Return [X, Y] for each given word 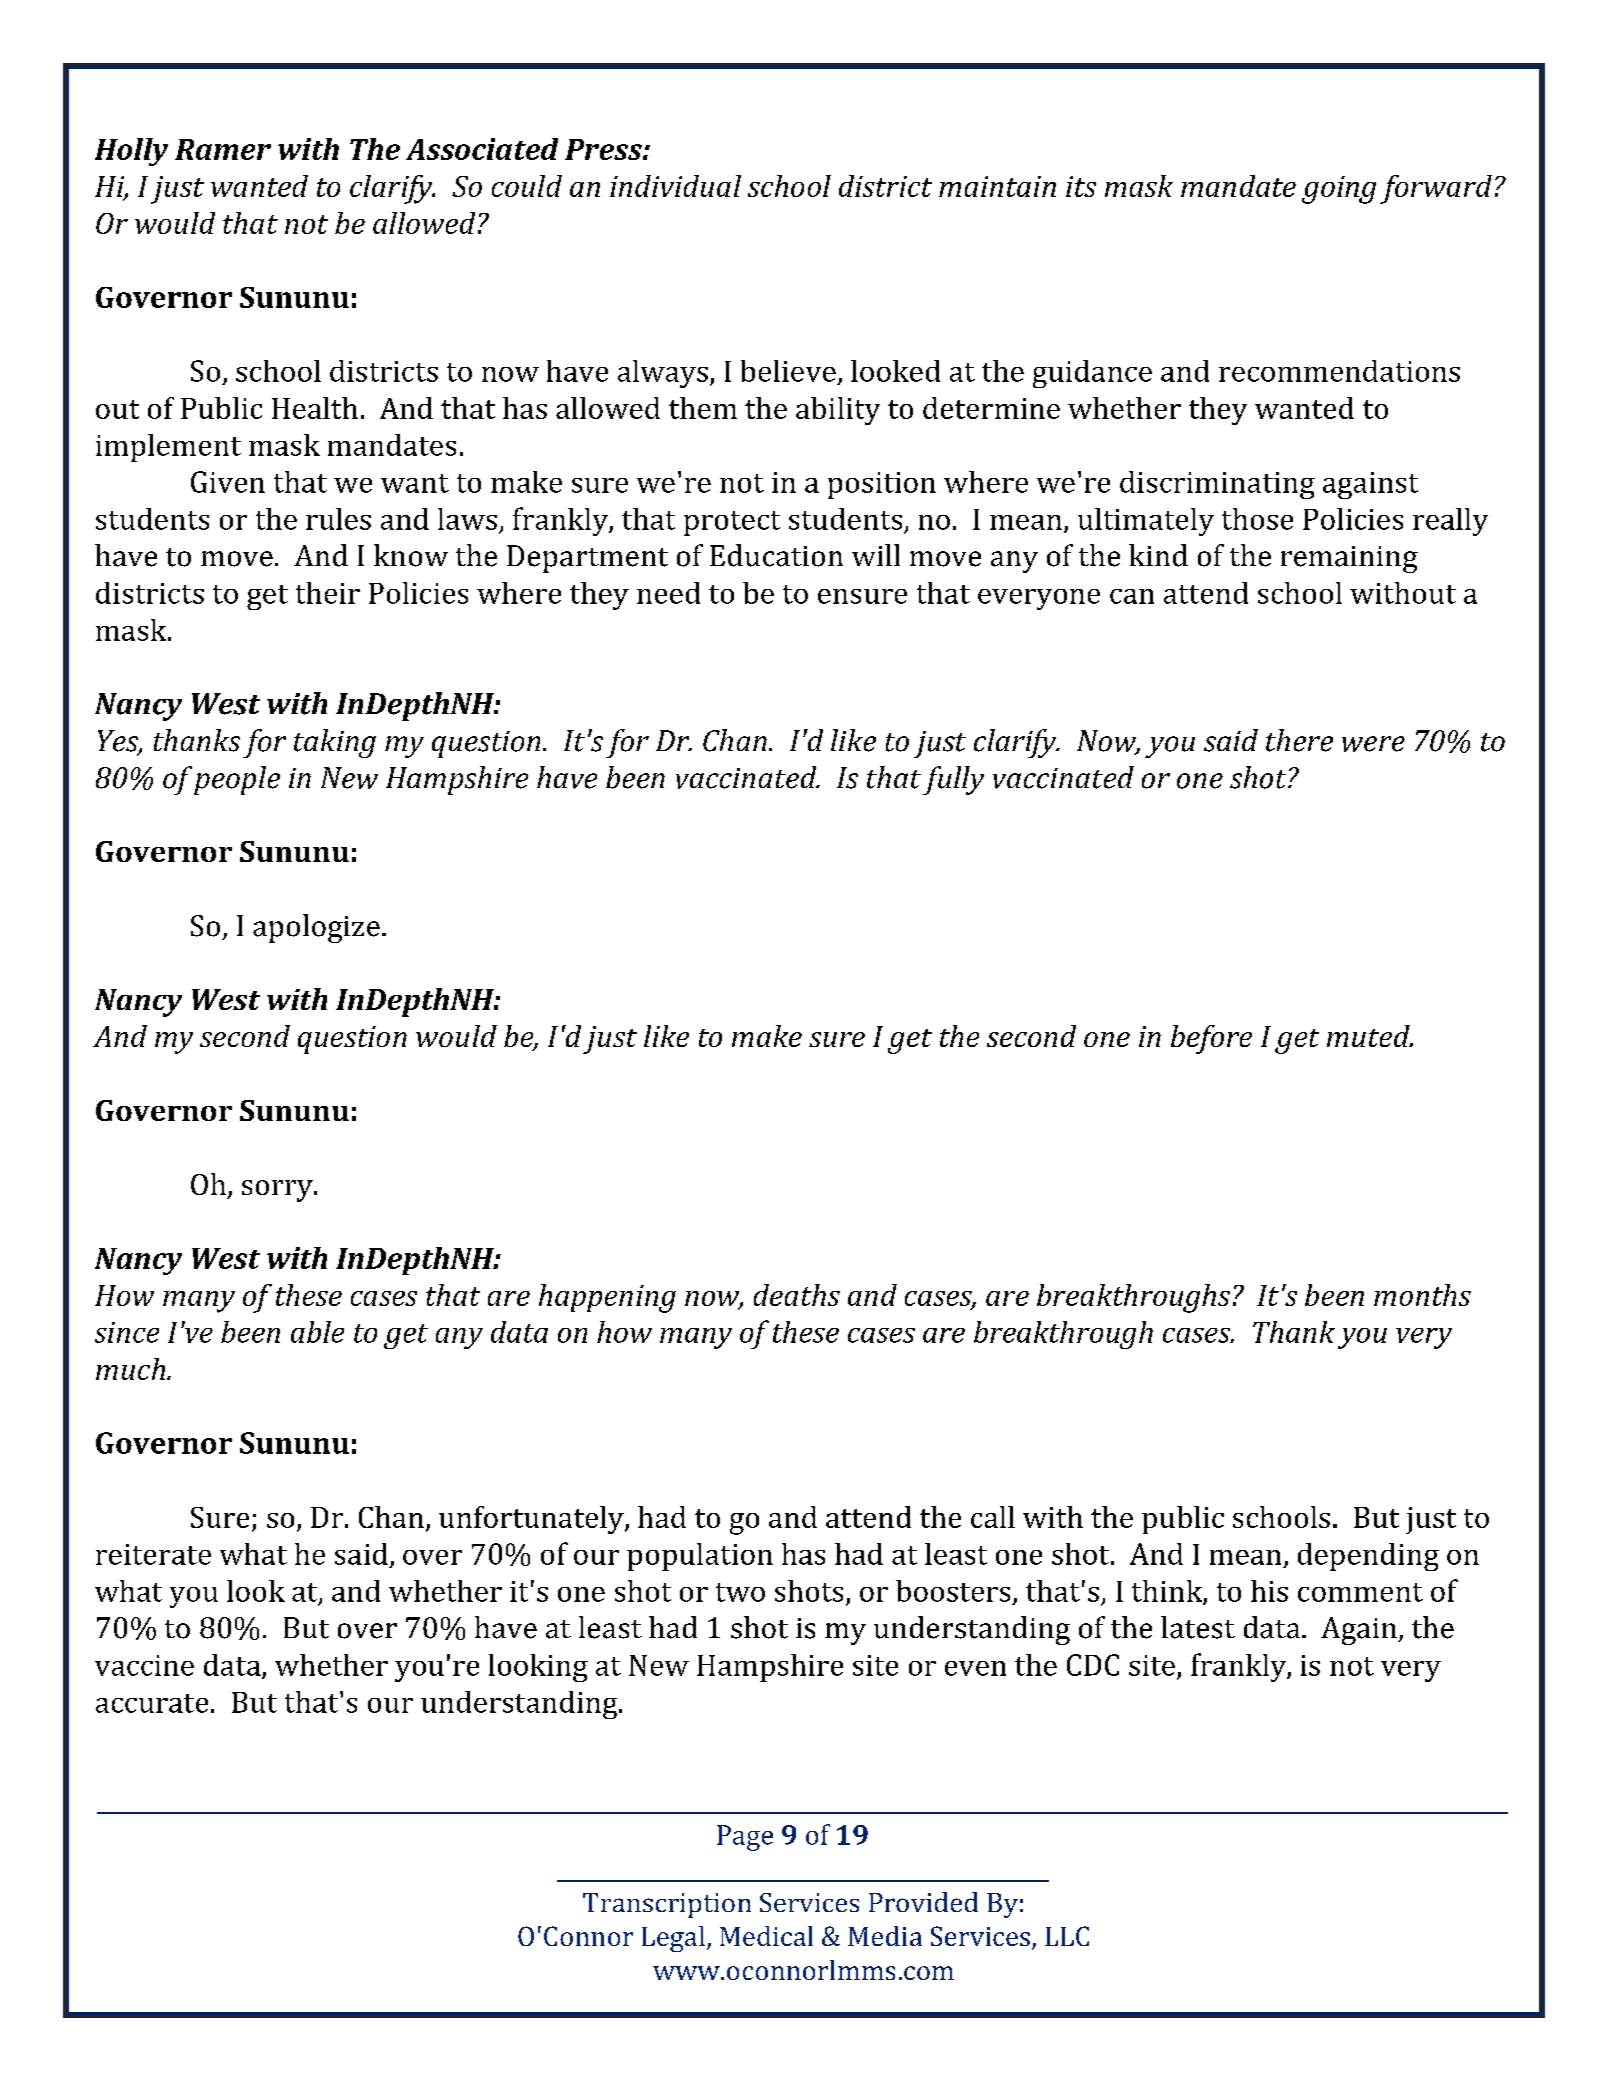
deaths [797, 1295]
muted [1369, 1036]
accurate [152, 1703]
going [1339, 190]
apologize [316, 928]
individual [675, 186]
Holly [131, 152]
